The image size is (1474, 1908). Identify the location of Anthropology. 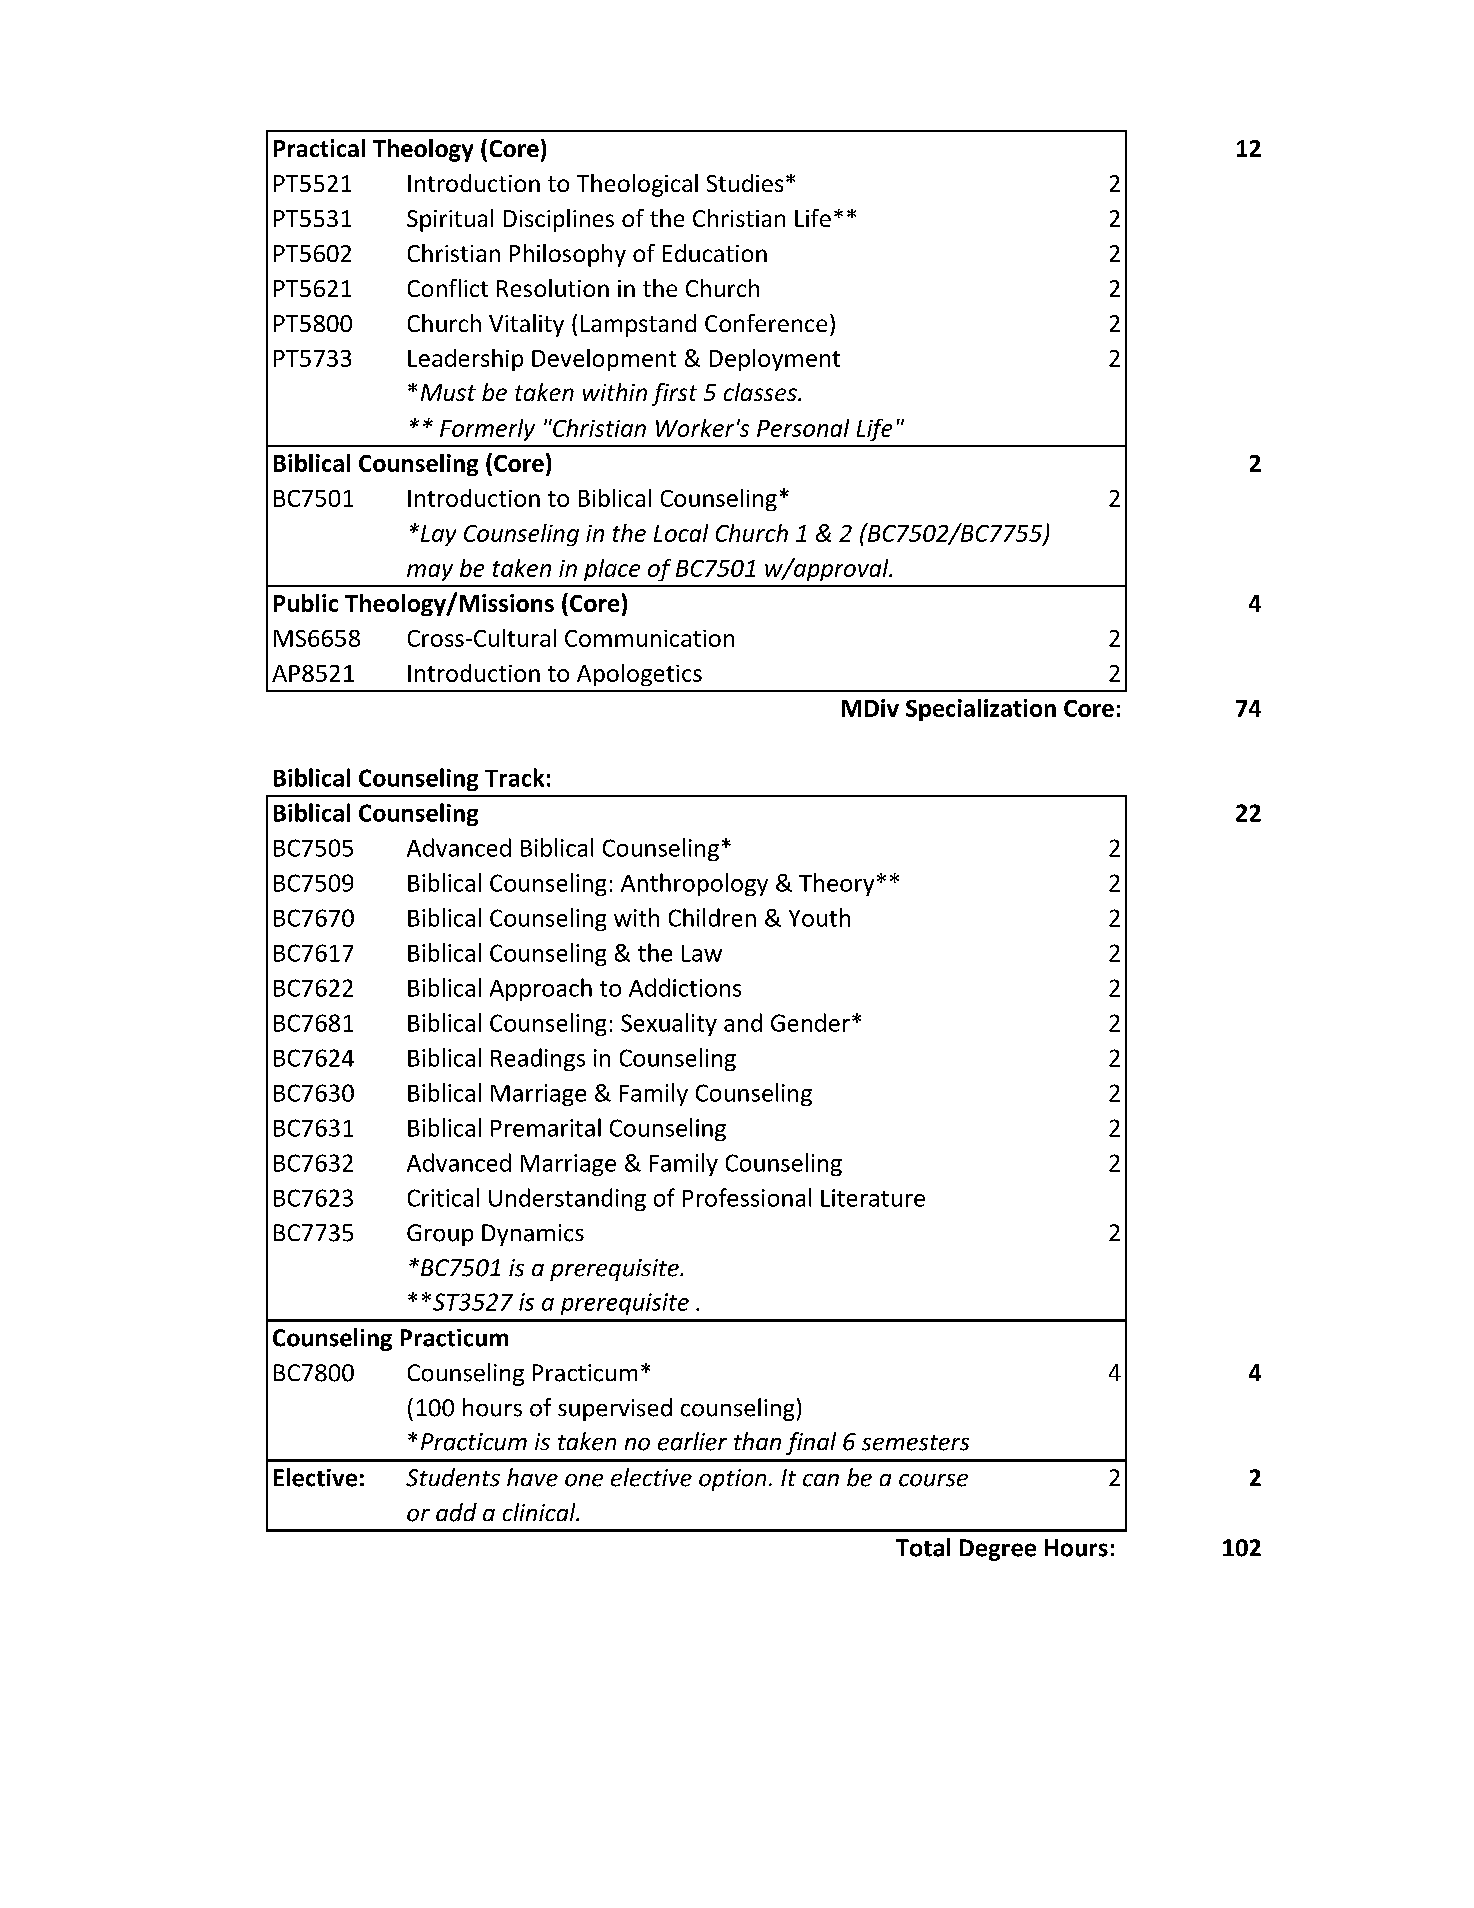
(694, 884).
